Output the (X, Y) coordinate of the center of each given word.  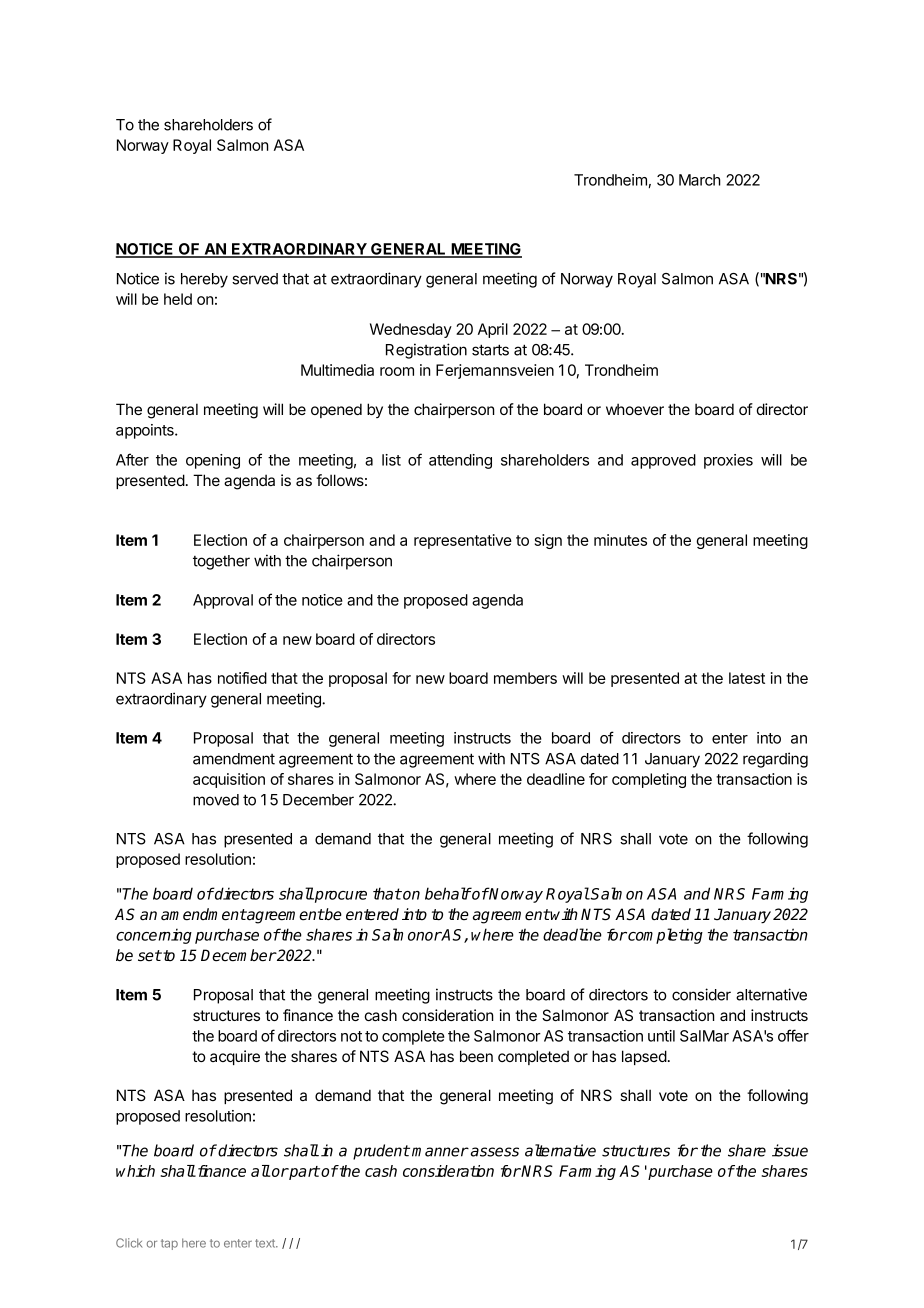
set (150, 956)
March (700, 180)
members (525, 678)
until (661, 1036)
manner (440, 1152)
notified (242, 678)
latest (747, 678)
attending (460, 461)
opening (213, 461)
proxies (728, 461)
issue (790, 1150)
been (476, 1056)
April (493, 330)
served (255, 279)
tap (169, 1244)
